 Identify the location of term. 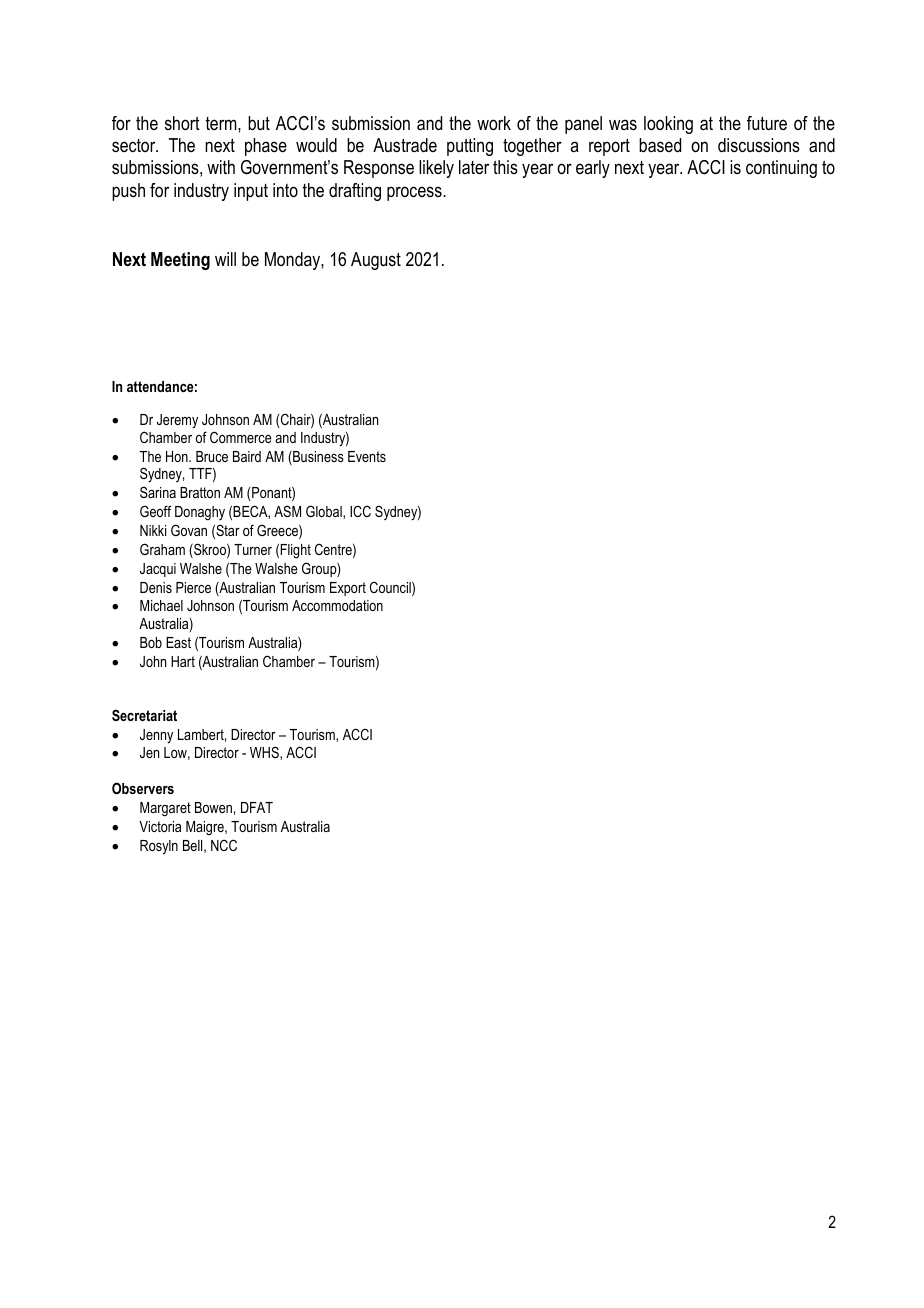
(222, 123).
